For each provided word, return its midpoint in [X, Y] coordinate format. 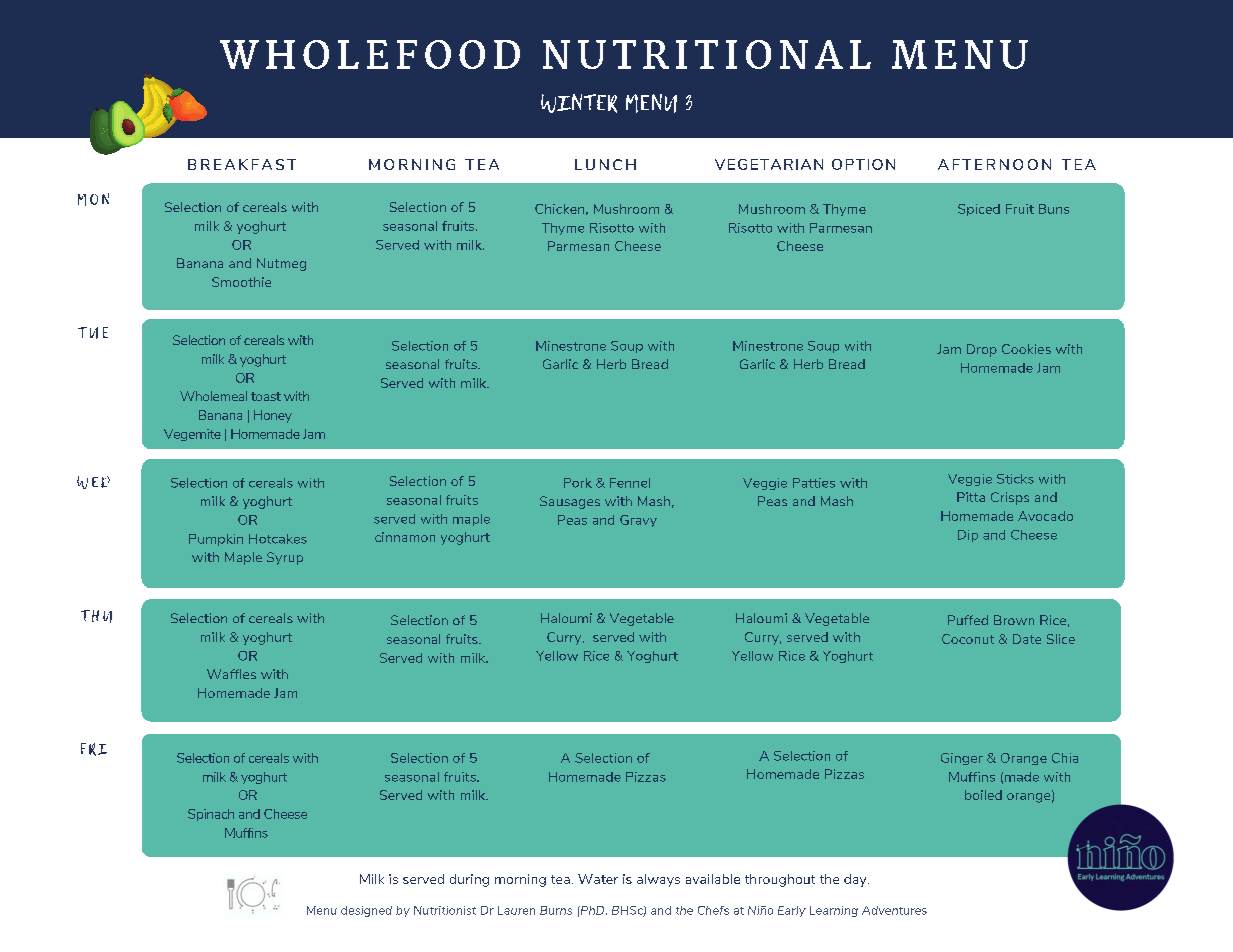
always [658, 880]
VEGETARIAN [769, 164]
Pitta [971, 497]
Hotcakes [278, 539]
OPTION [863, 164]
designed [366, 911]
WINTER [579, 103]
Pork [578, 483]
